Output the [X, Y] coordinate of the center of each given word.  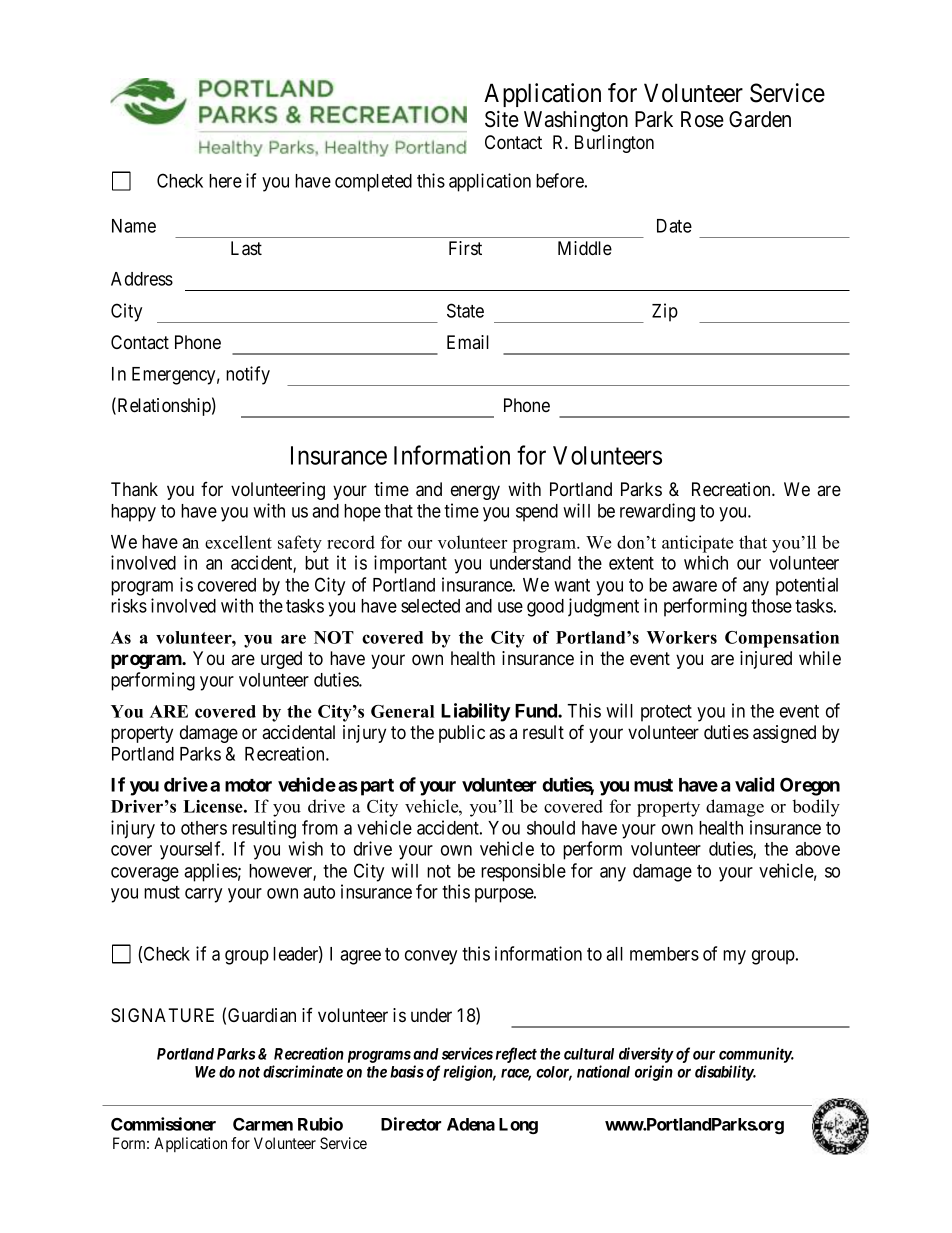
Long [518, 1126]
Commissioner [163, 1124]
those [771, 606]
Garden [760, 119]
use [510, 607]
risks [129, 605]
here [225, 181]
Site [502, 119]
